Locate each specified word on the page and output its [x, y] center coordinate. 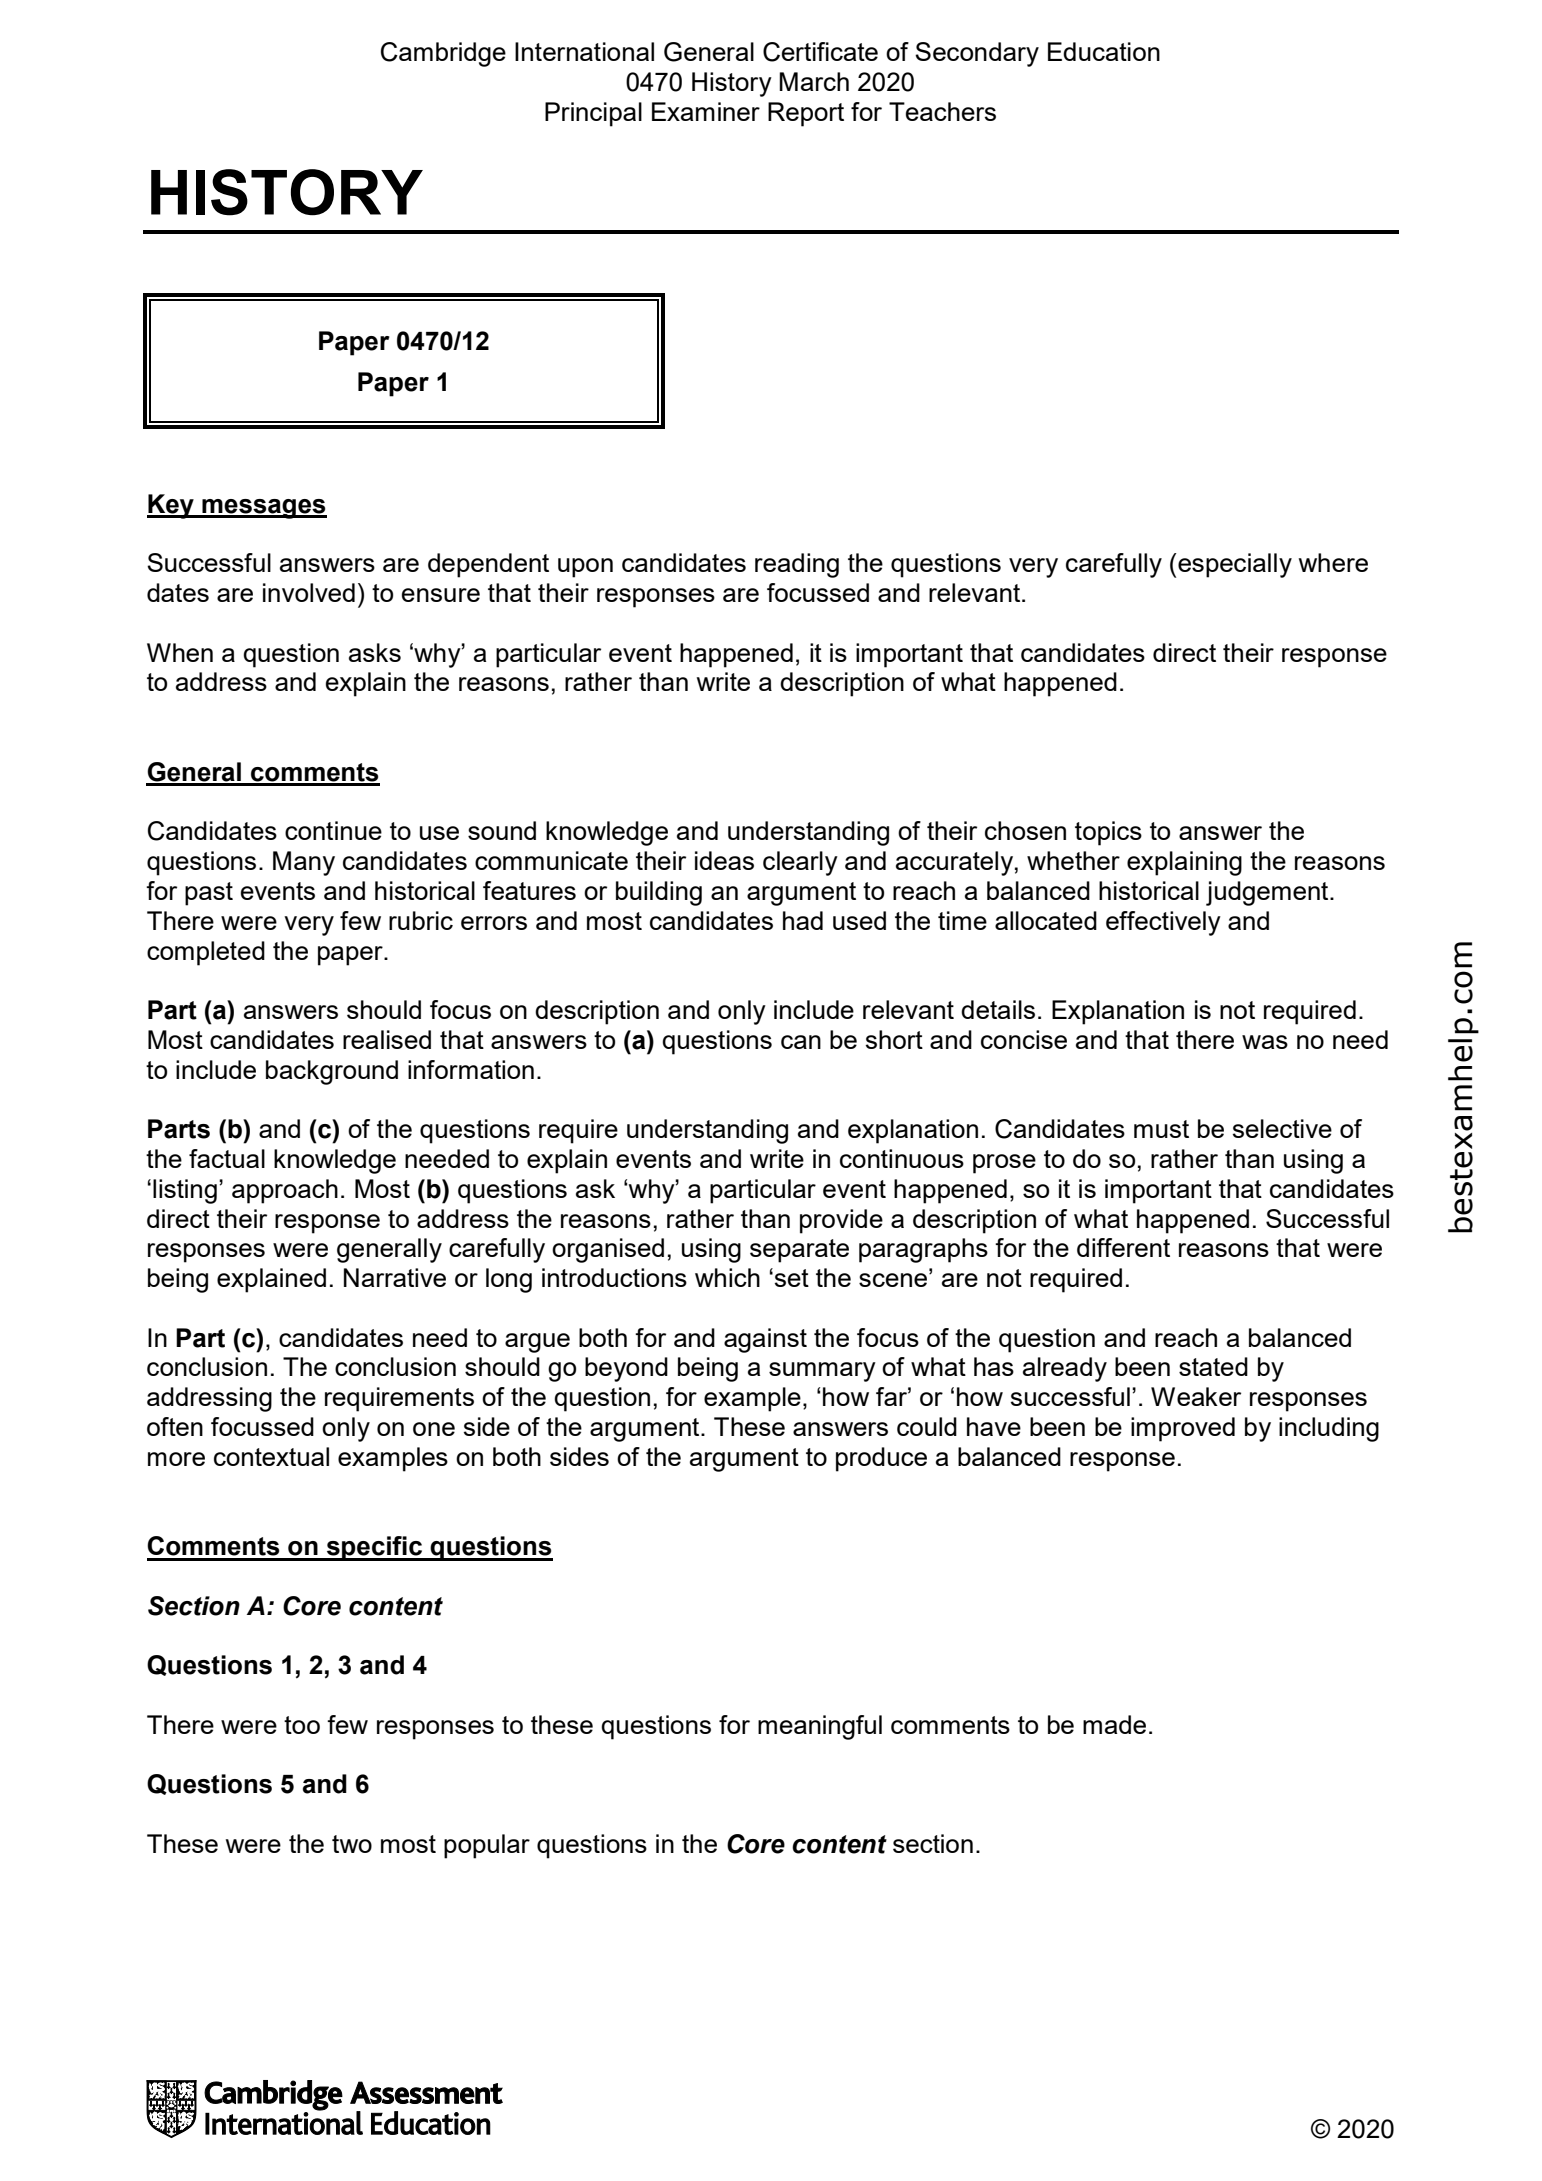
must [1161, 1129]
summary [822, 1372]
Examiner [706, 111]
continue [333, 830]
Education [1104, 51]
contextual [271, 1456]
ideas [724, 860]
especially [1235, 565]
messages [263, 509]
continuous [902, 1158]
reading [797, 565]
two [352, 1844]
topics [1108, 833]
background [332, 1072]
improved [1183, 1429]
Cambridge [443, 54]
